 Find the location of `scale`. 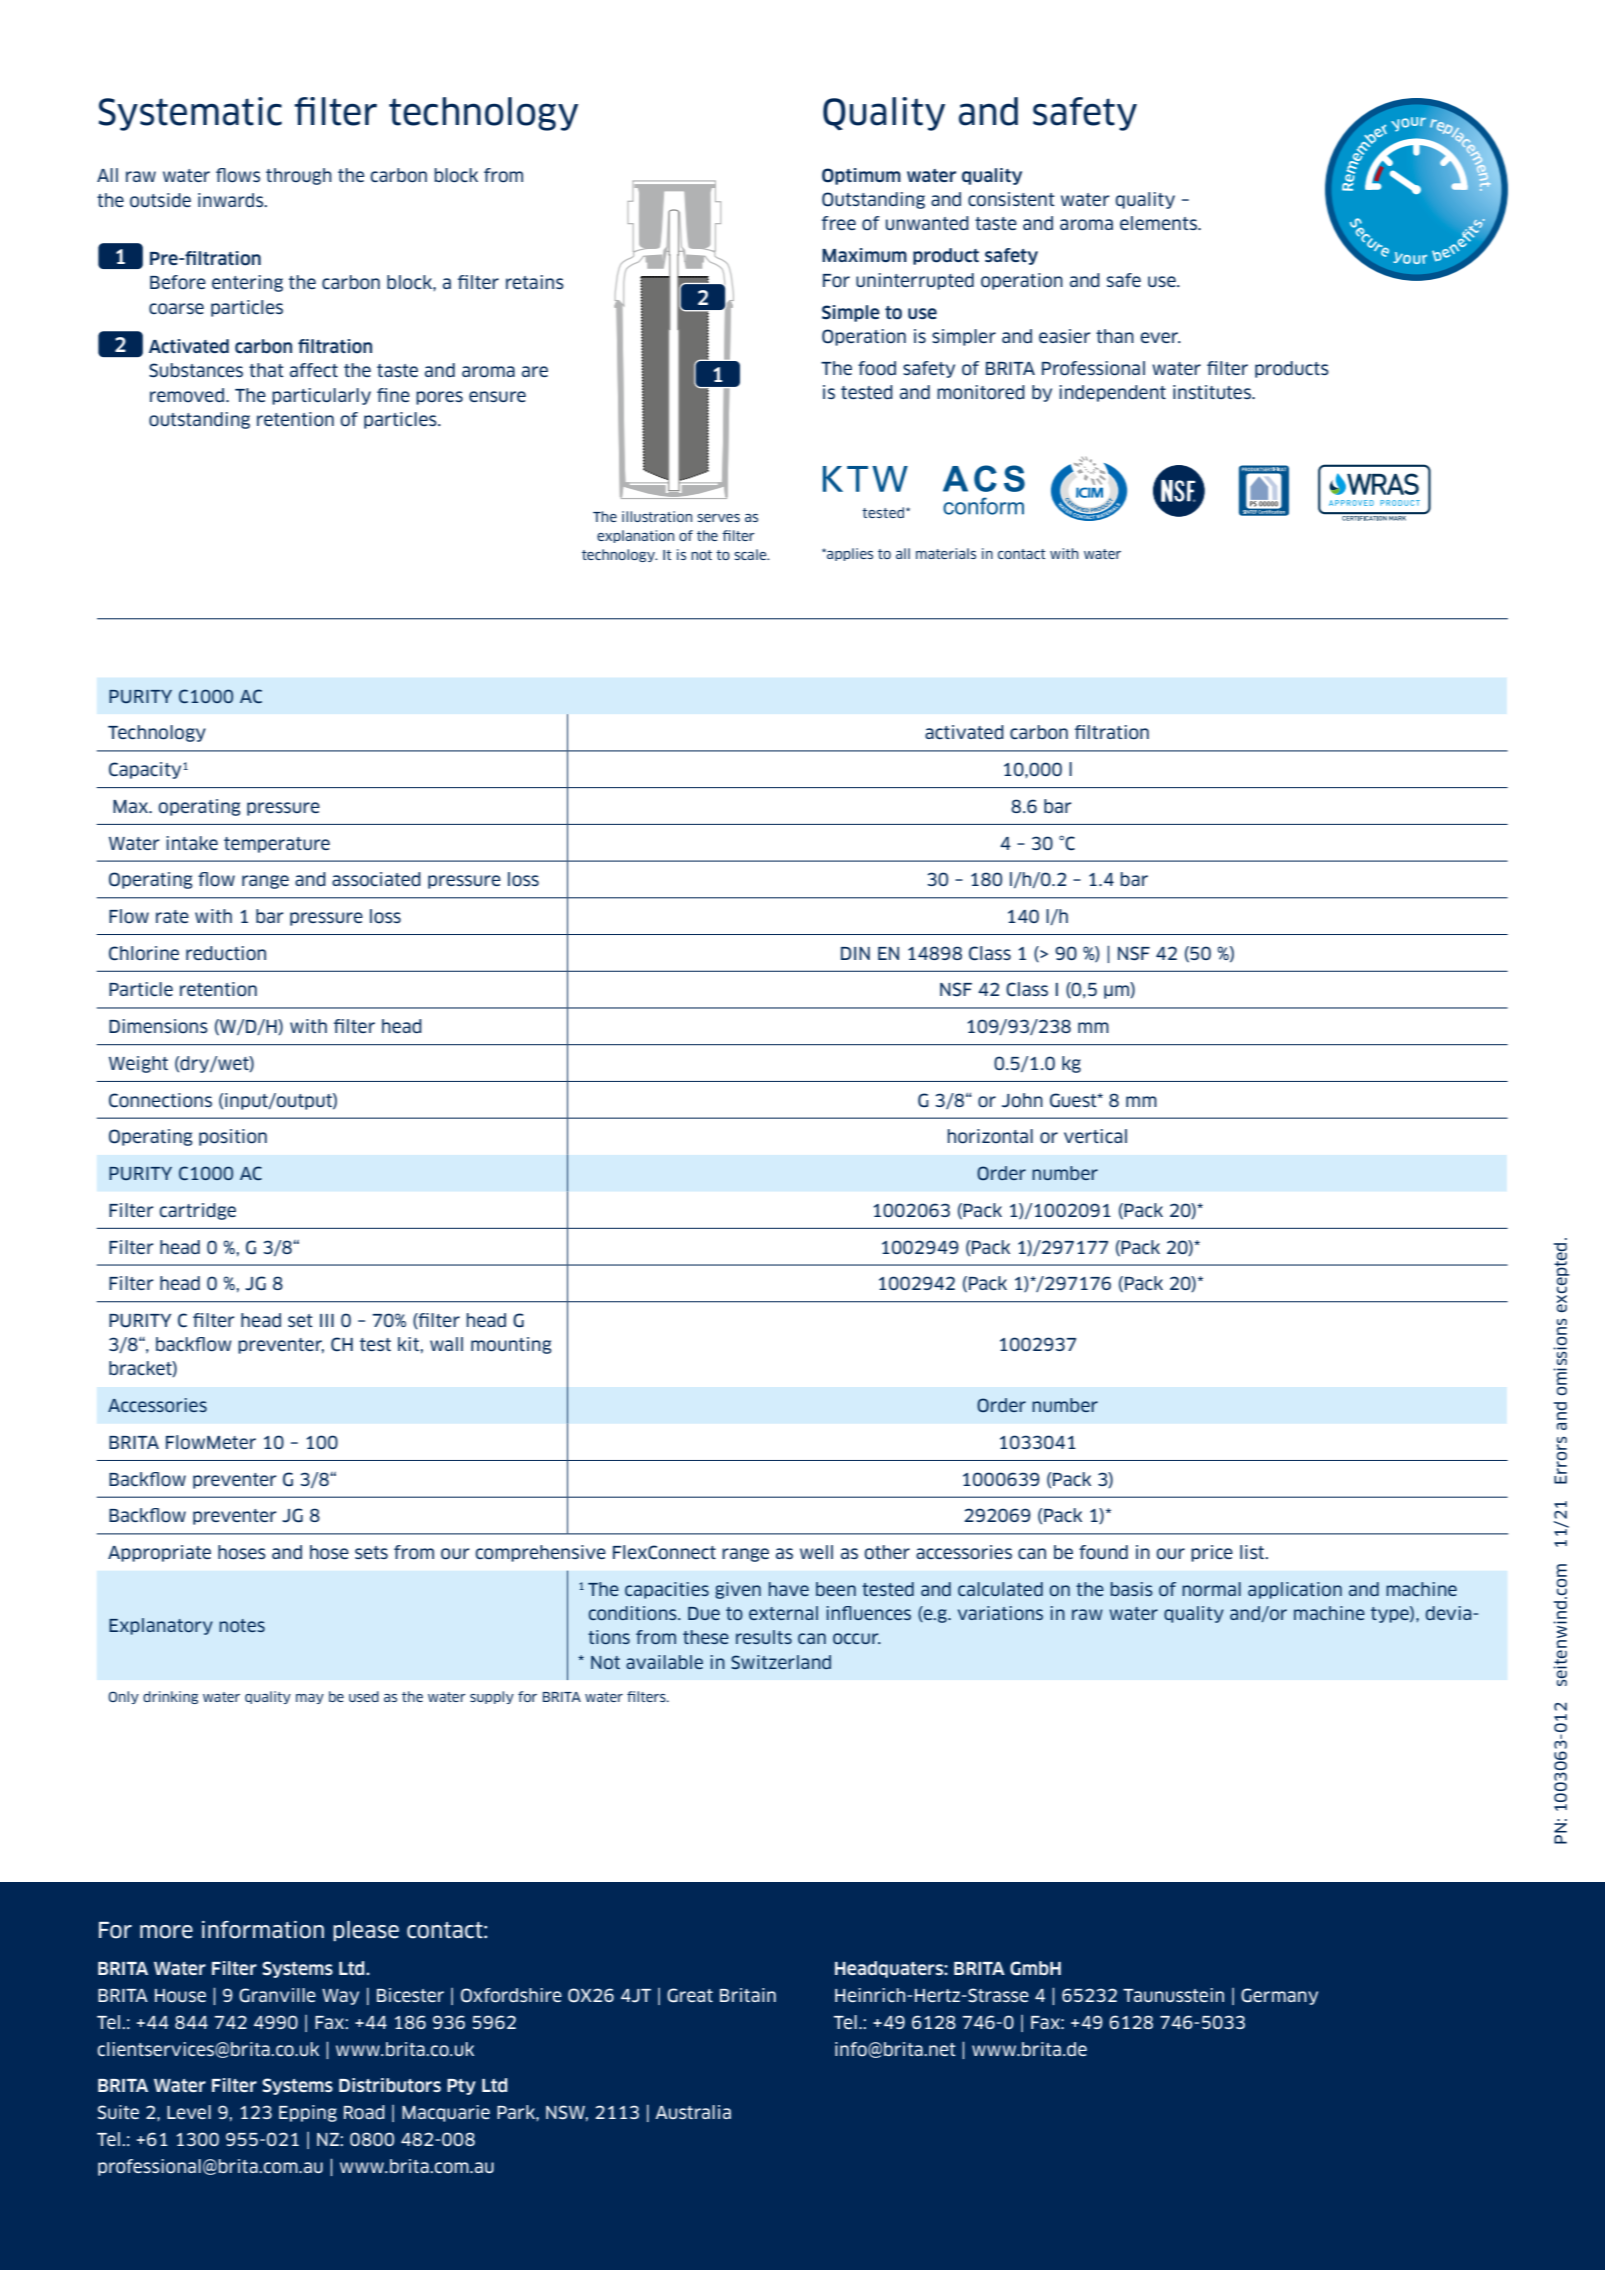

scale is located at coordinates (751, 554).
